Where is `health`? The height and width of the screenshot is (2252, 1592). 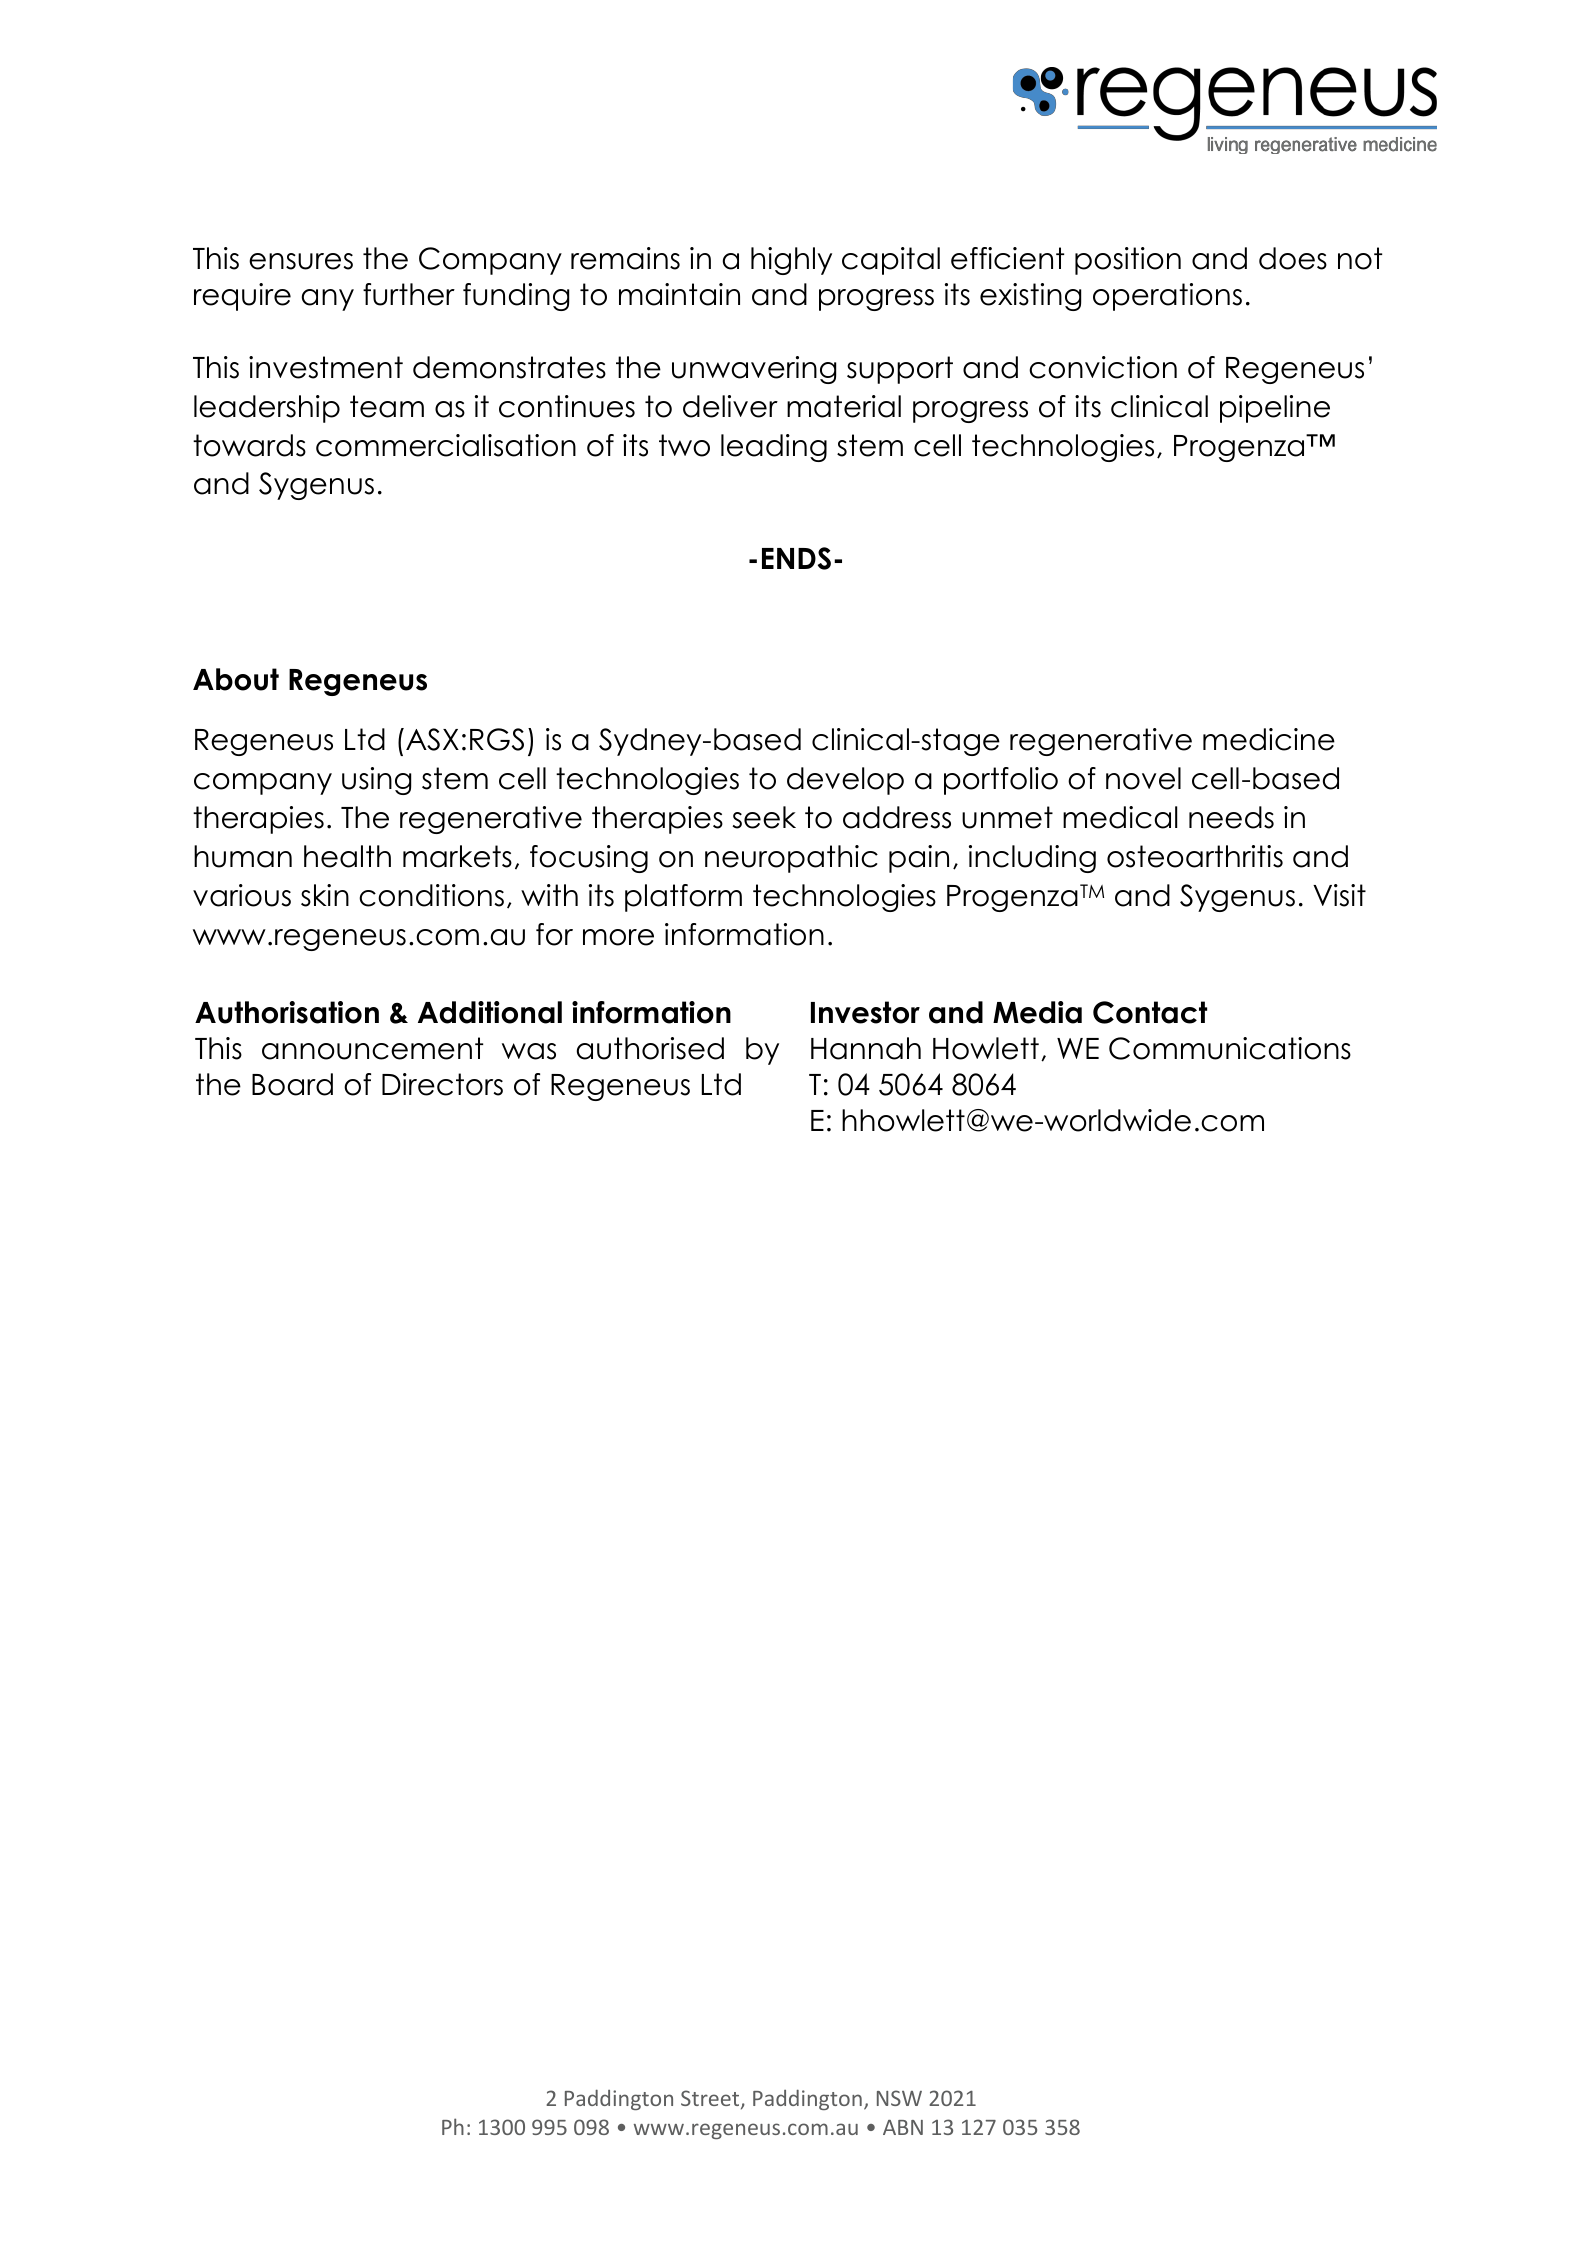 health is located at coordinates (347, 856).
